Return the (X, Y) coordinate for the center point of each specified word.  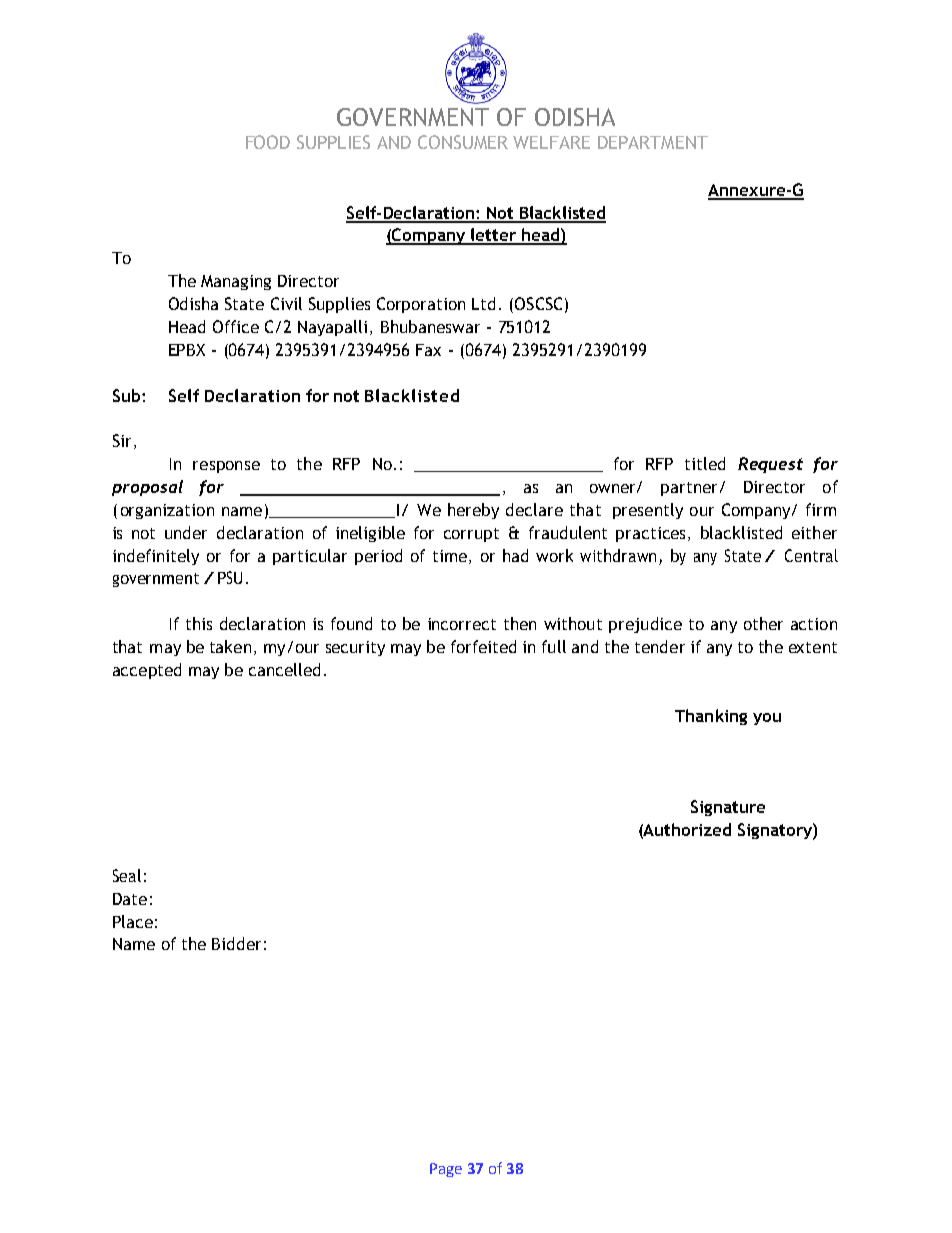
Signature (728, 808)
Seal (127, 875)
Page (446, 1170)
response (226, 467)
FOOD (268, 142)
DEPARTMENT (653, 142)
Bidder (236, 943)
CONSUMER (463, 142)
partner (691, 489)
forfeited (483, 646)
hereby (473, 511)
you (767, 719)
